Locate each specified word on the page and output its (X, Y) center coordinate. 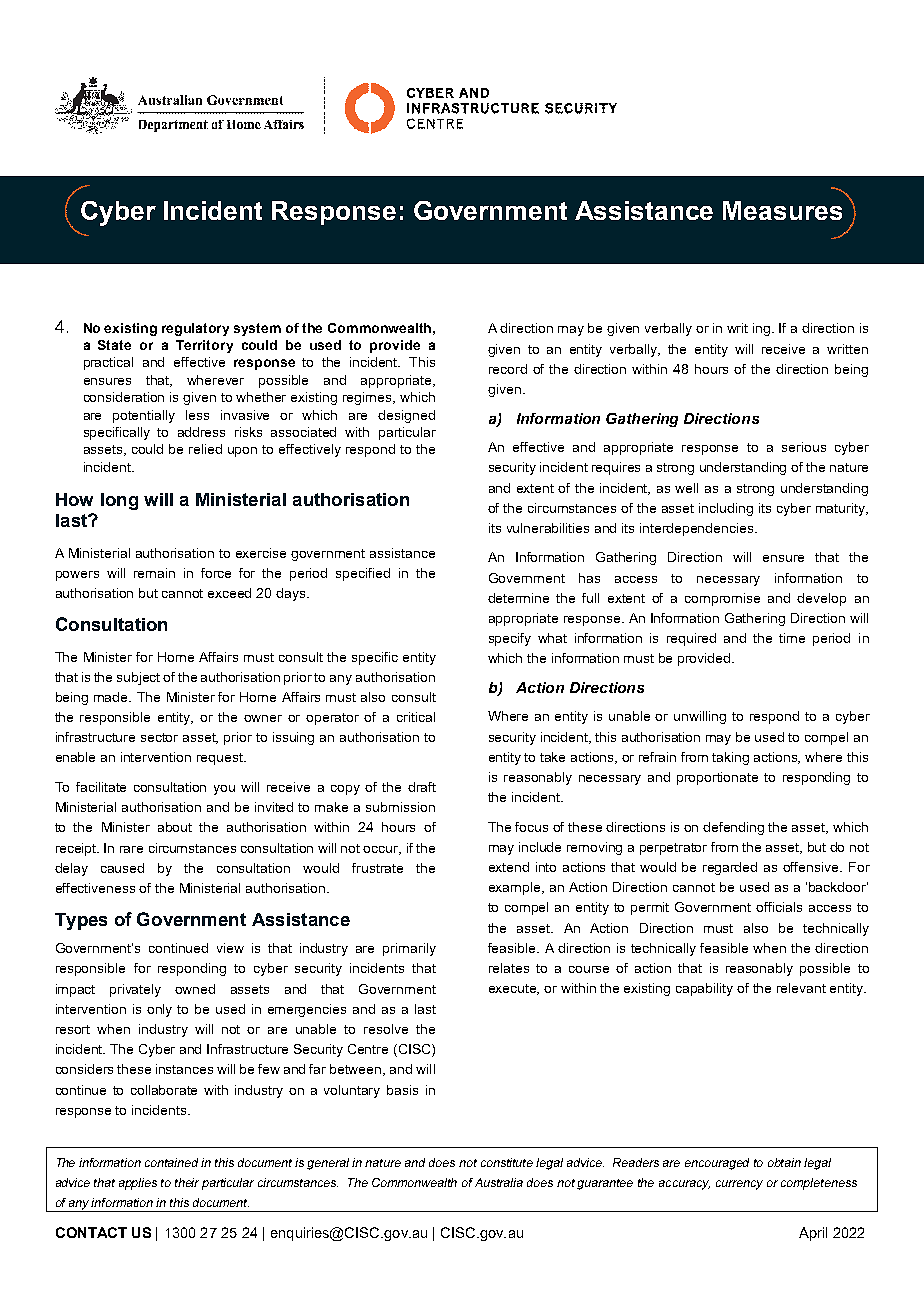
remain (154, 573)
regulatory (195, 329)
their (187, 1182)
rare (131, 849)
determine (518, 598)
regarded (730, 868)
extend (509, 867)
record (508, 369)
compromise (722, 599)
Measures (782, 210)
